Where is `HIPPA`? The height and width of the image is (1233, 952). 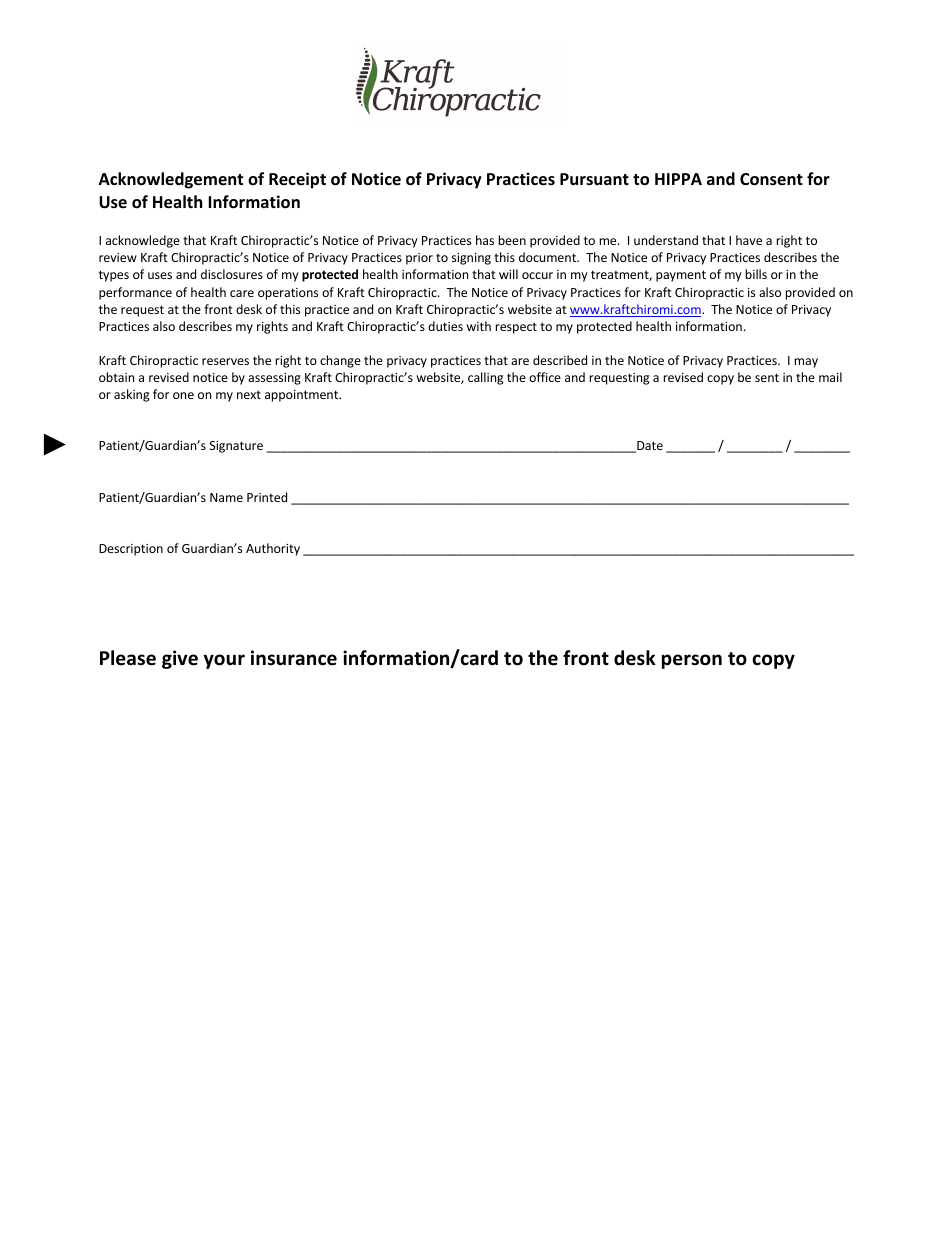
HIPPA is located at coordinates (678, 179).
